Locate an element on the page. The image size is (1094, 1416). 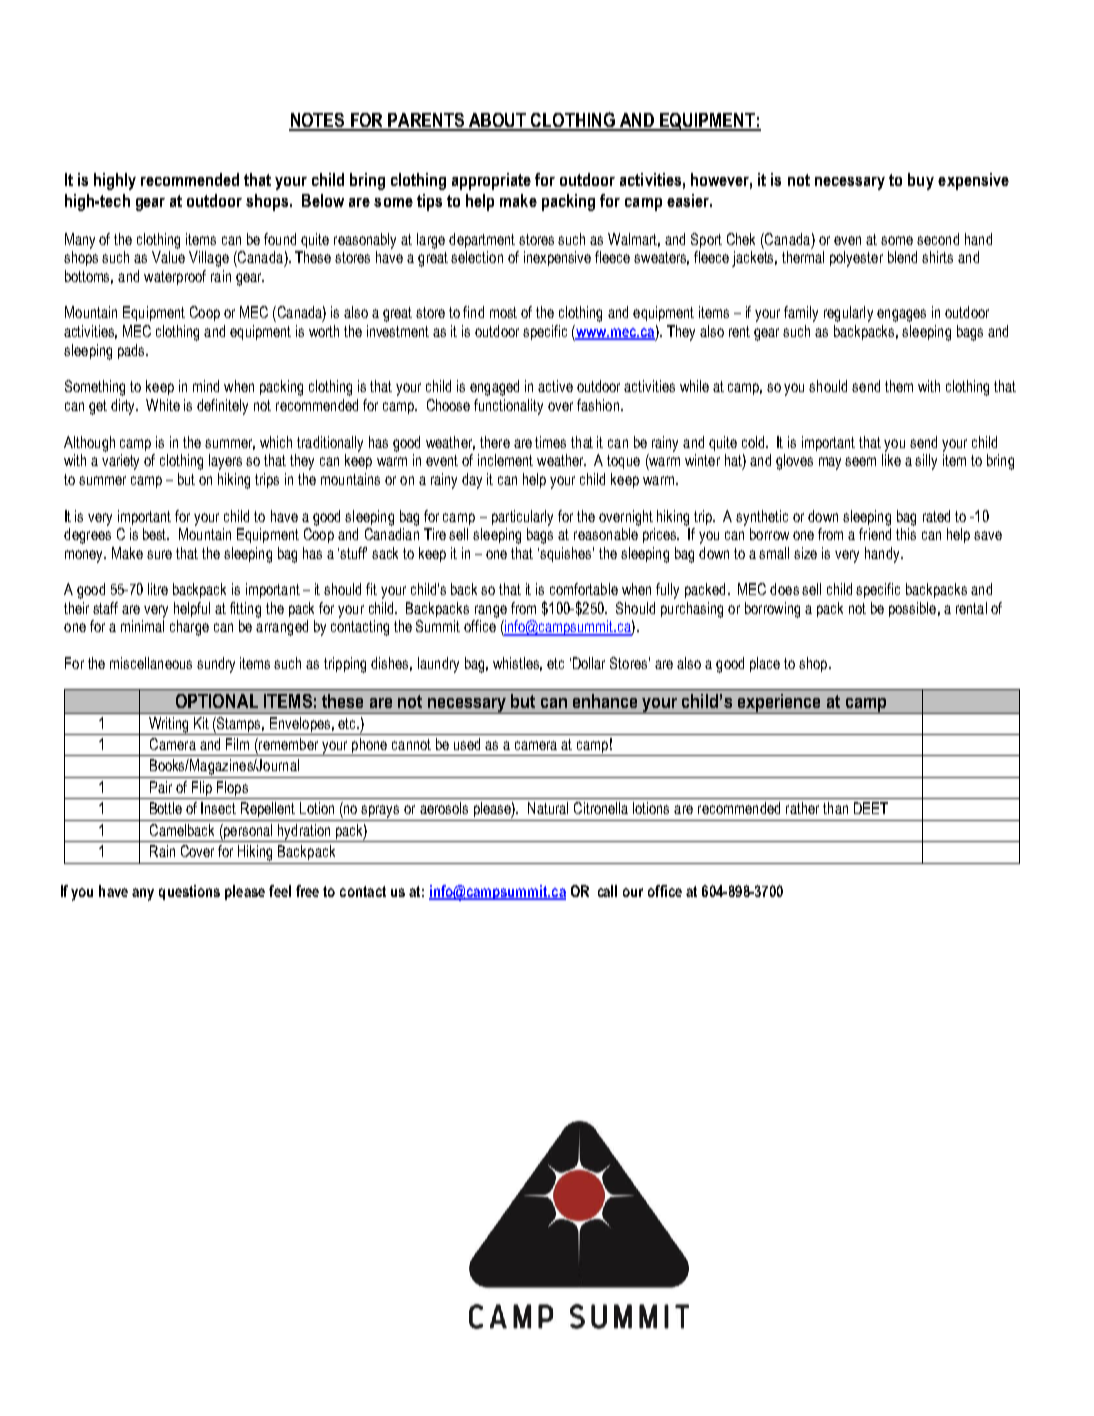
rated is located at coordinates (936, 516).
